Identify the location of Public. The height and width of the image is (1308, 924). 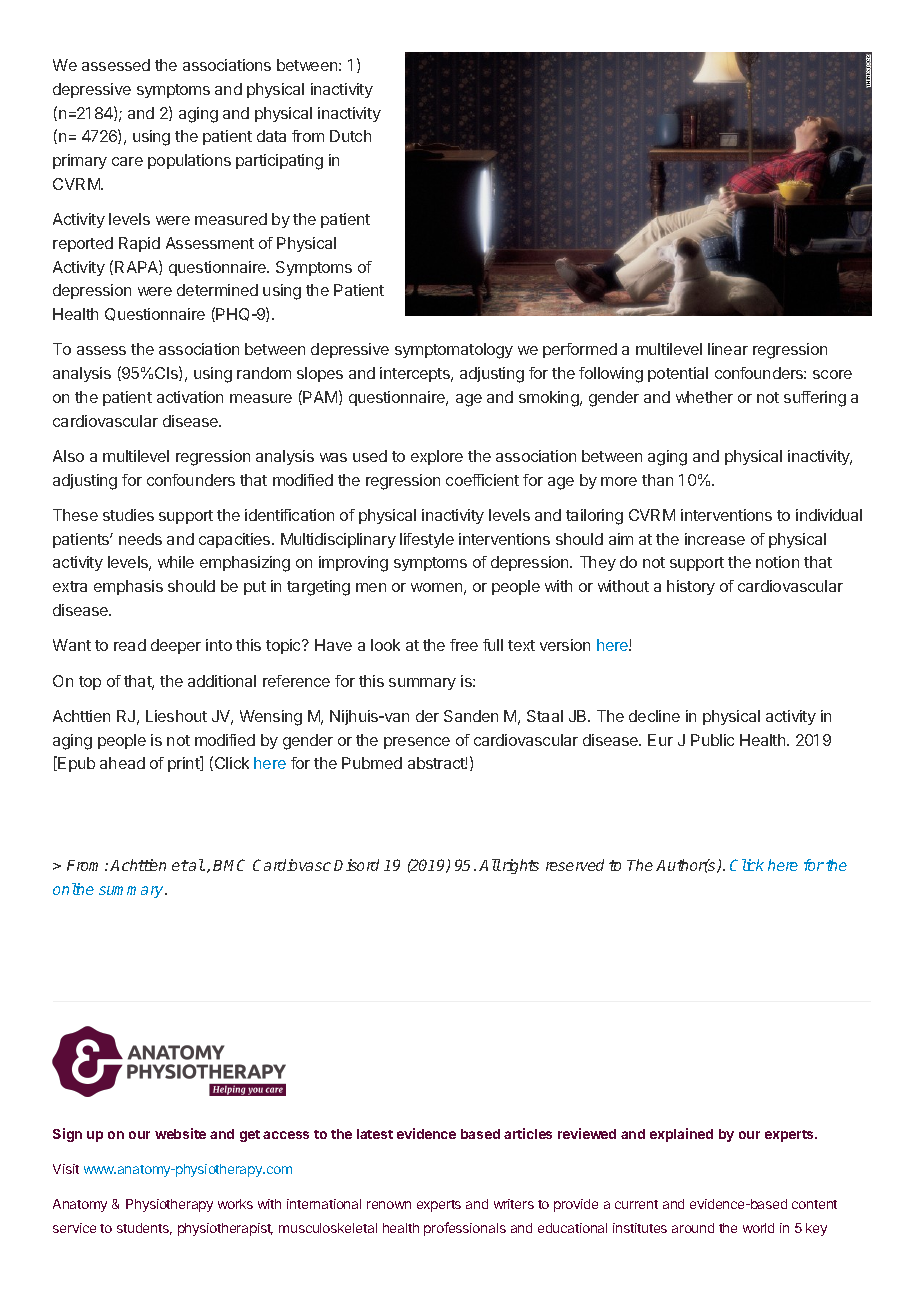
(712, 740).
